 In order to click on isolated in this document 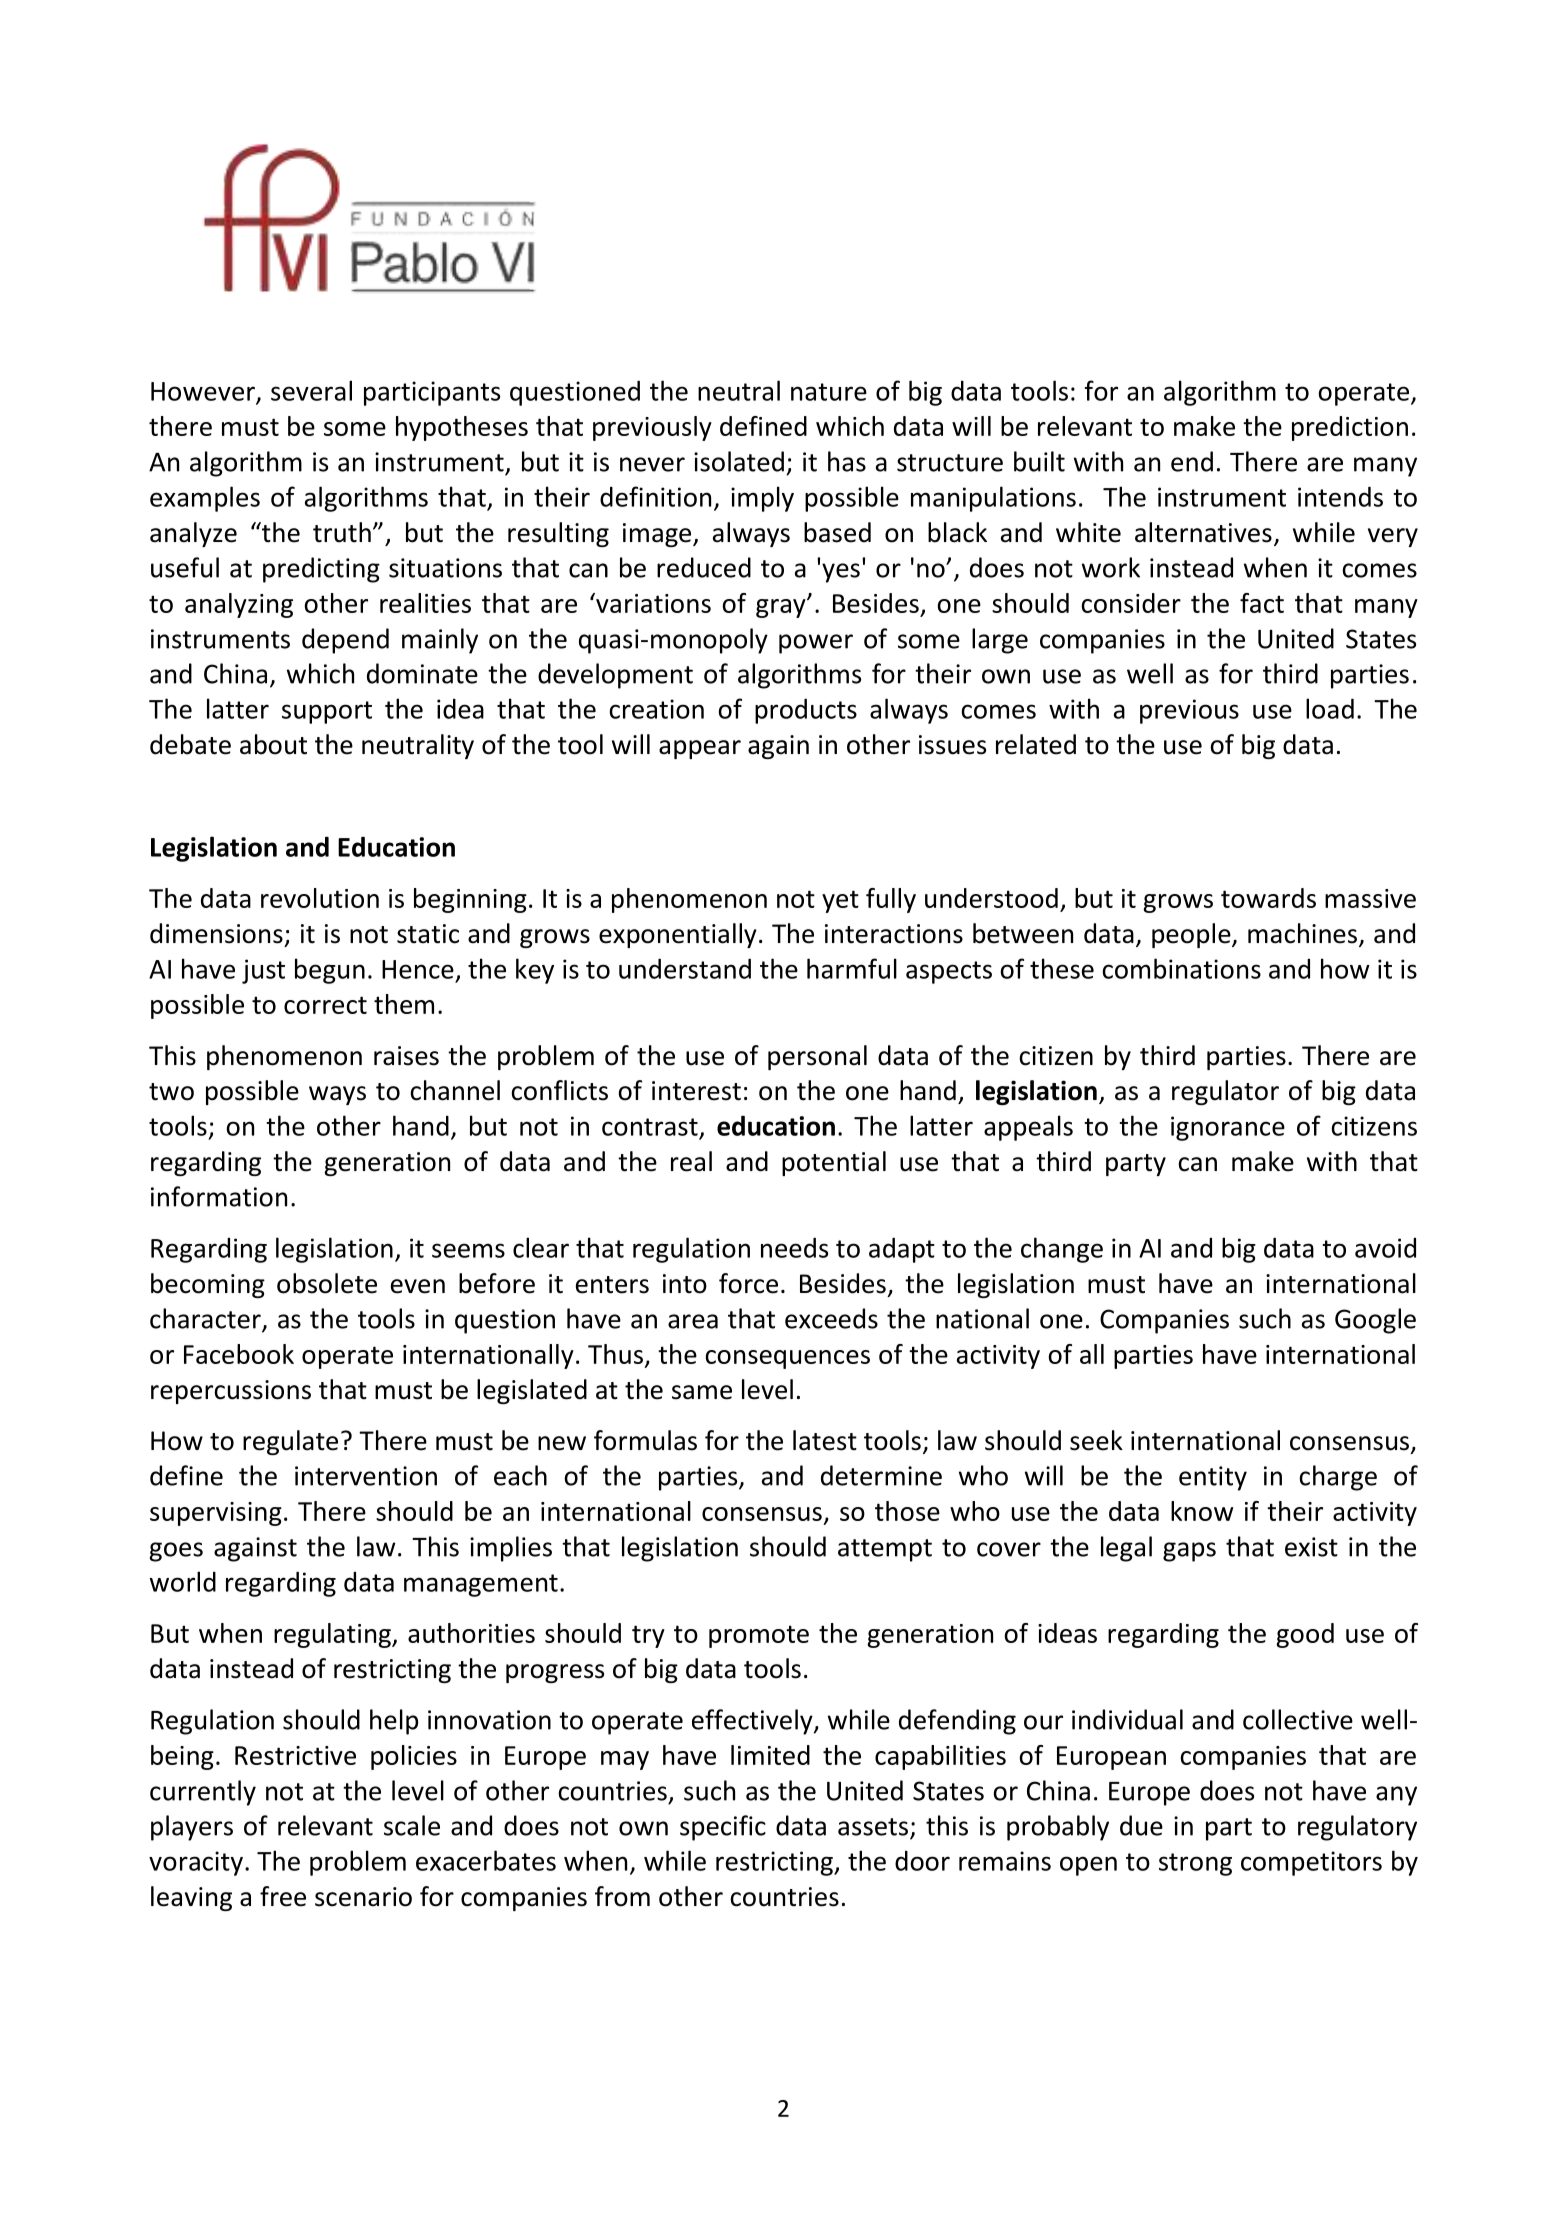, I will do `click(739, 461)`.
